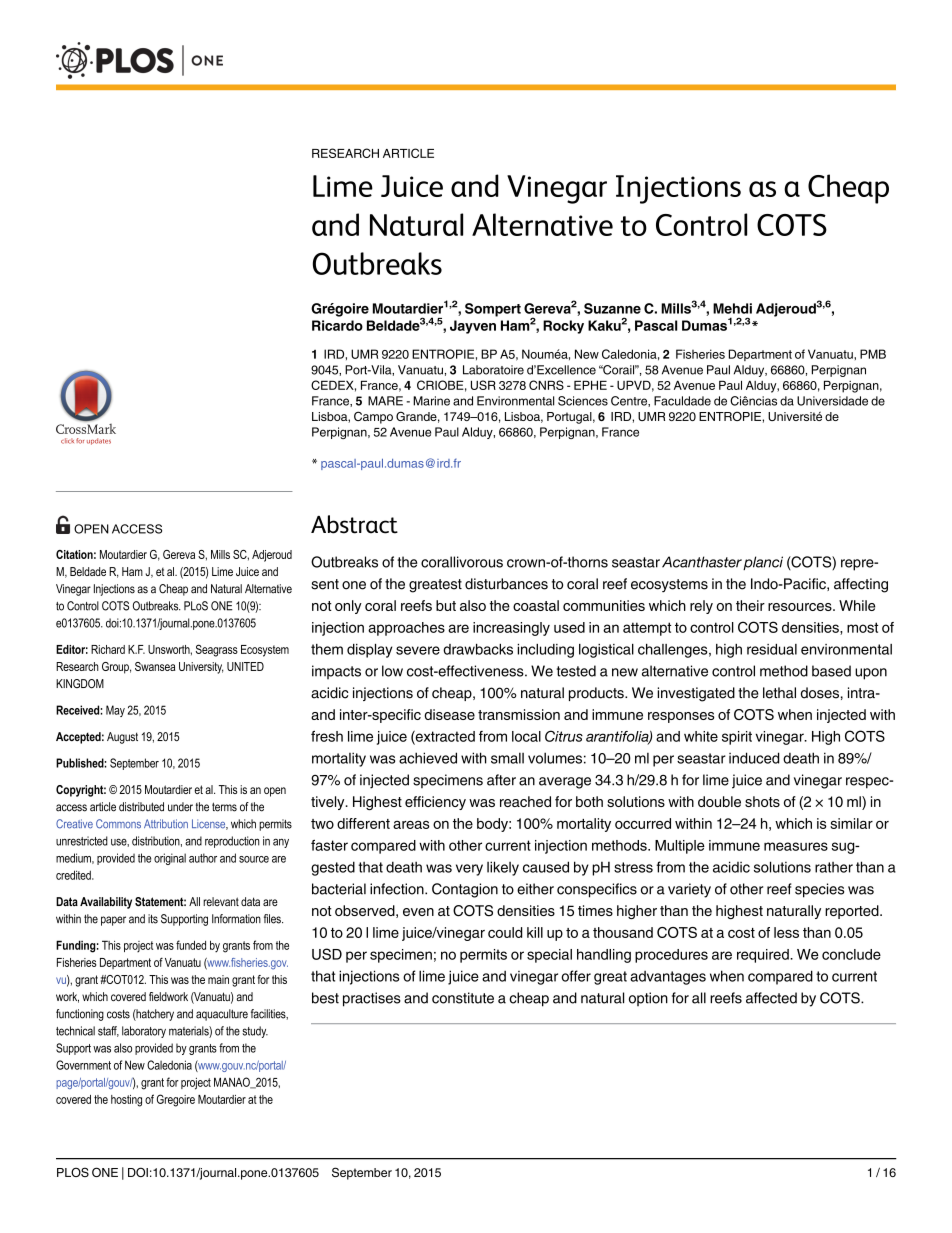 Image resolution: width=952 pixels, height=1233 pixels. I want to click on shots, so click(762, 801).
